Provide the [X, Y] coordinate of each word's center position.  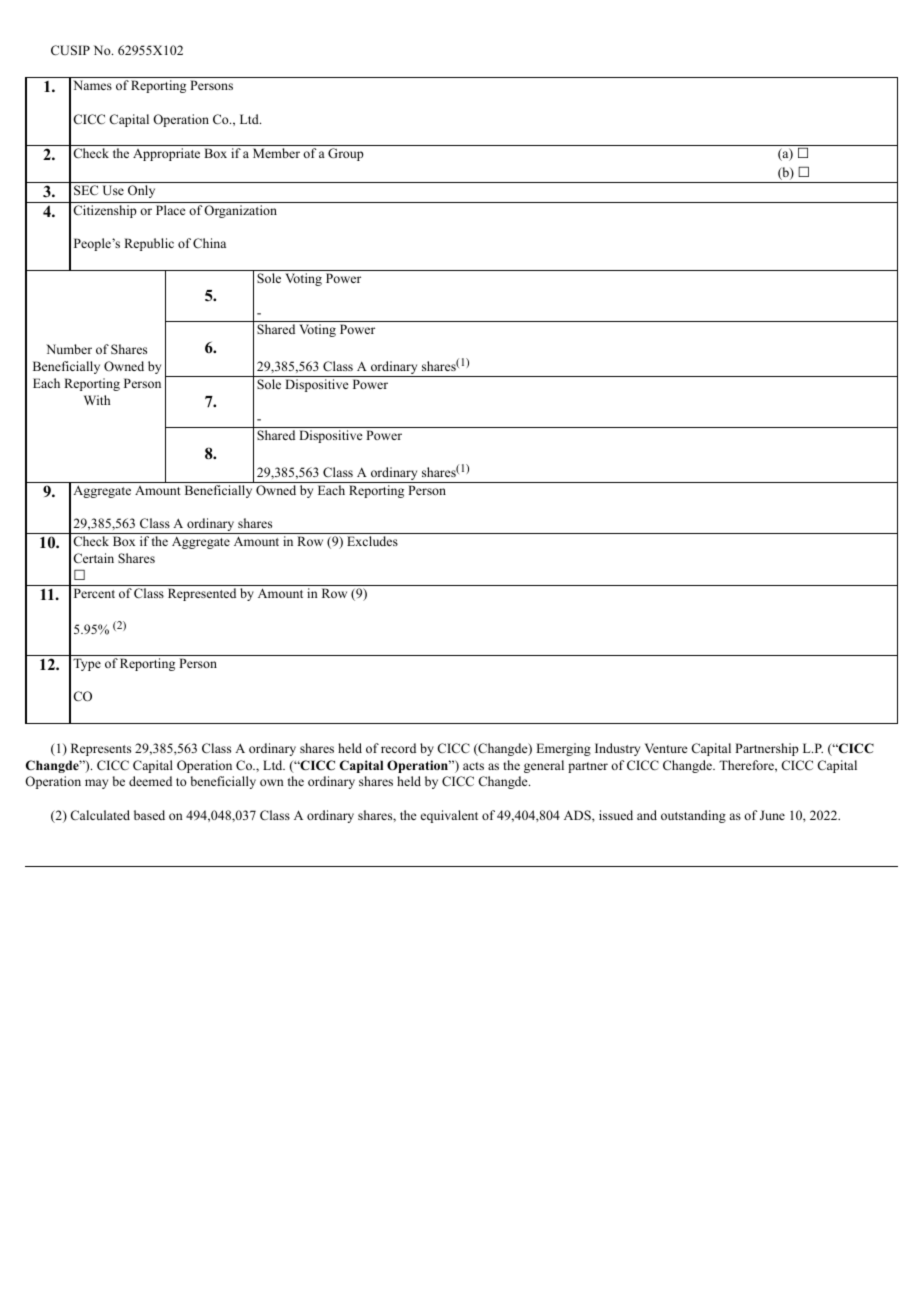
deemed [150, 781]
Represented [202, 594]
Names [92, 85]
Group [346, 154]
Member [276, 153]
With [97, 400]
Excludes [372, 541]
